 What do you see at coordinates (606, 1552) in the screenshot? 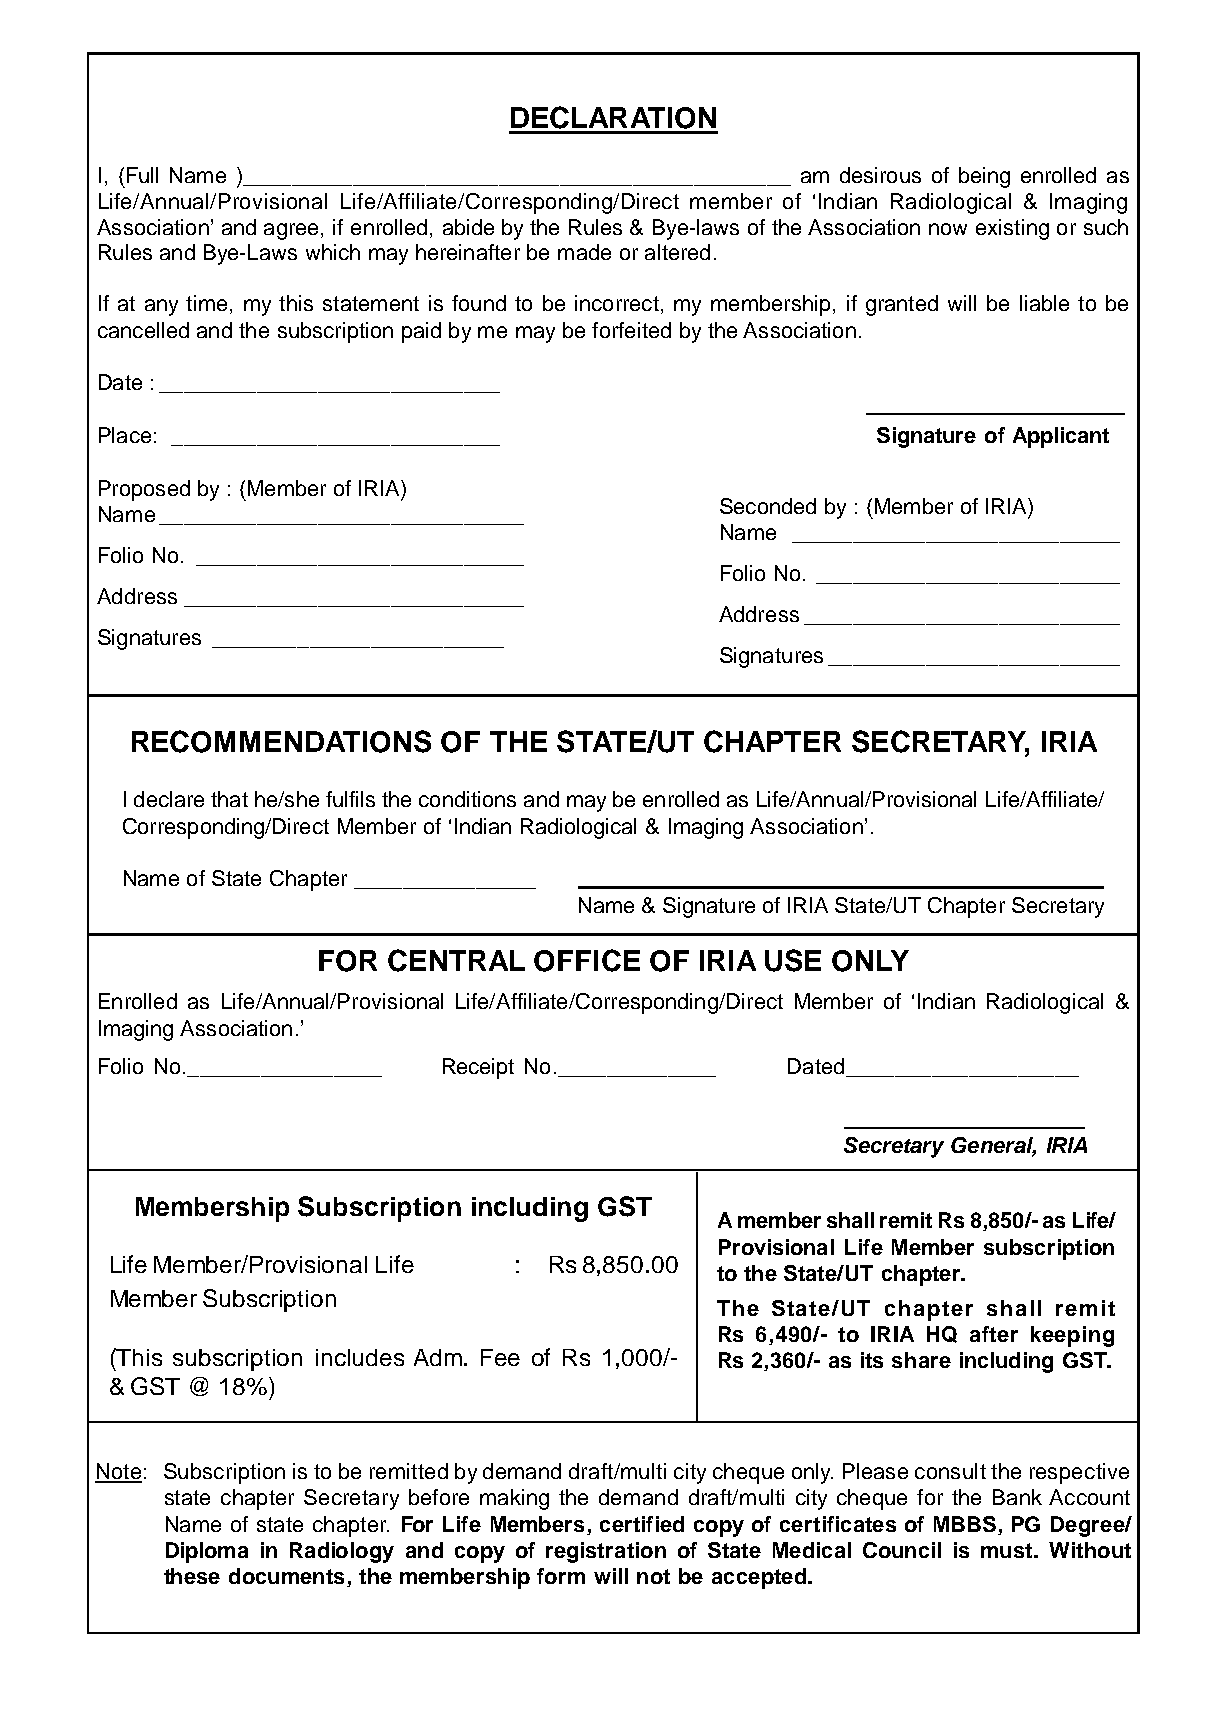
I see `registration` at bounding box center [606, 1552].
